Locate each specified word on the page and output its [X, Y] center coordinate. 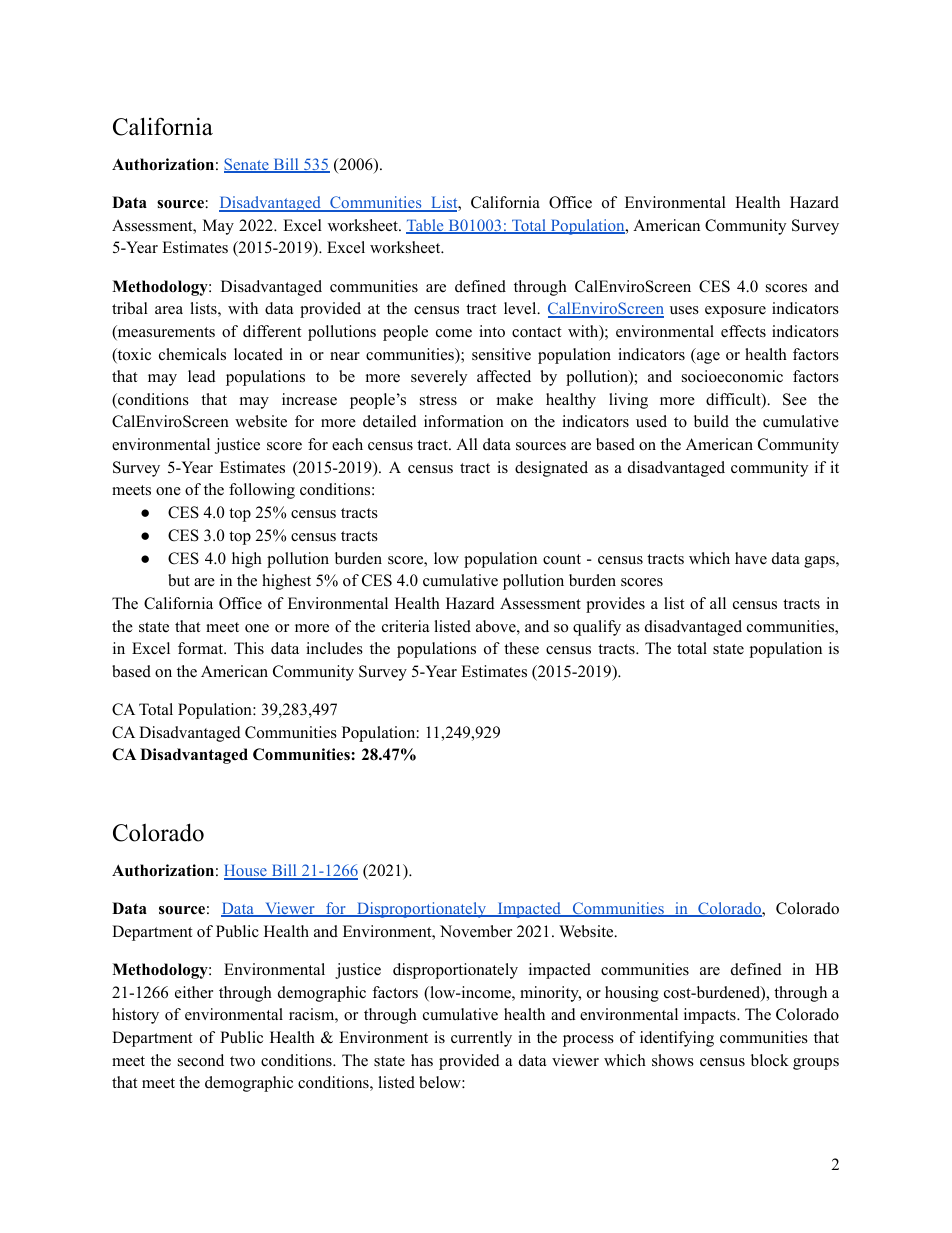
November [476, 931]
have [751, 558]
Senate [247, 165]
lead [202, 376]
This [249, 648]
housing [632, 994]
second [201, 1060]
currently [481, 1039]
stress [438, 400]
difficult [734, 400]
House [246, 871]
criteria [405, 626]
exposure [735, 312]
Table [426, 226]
